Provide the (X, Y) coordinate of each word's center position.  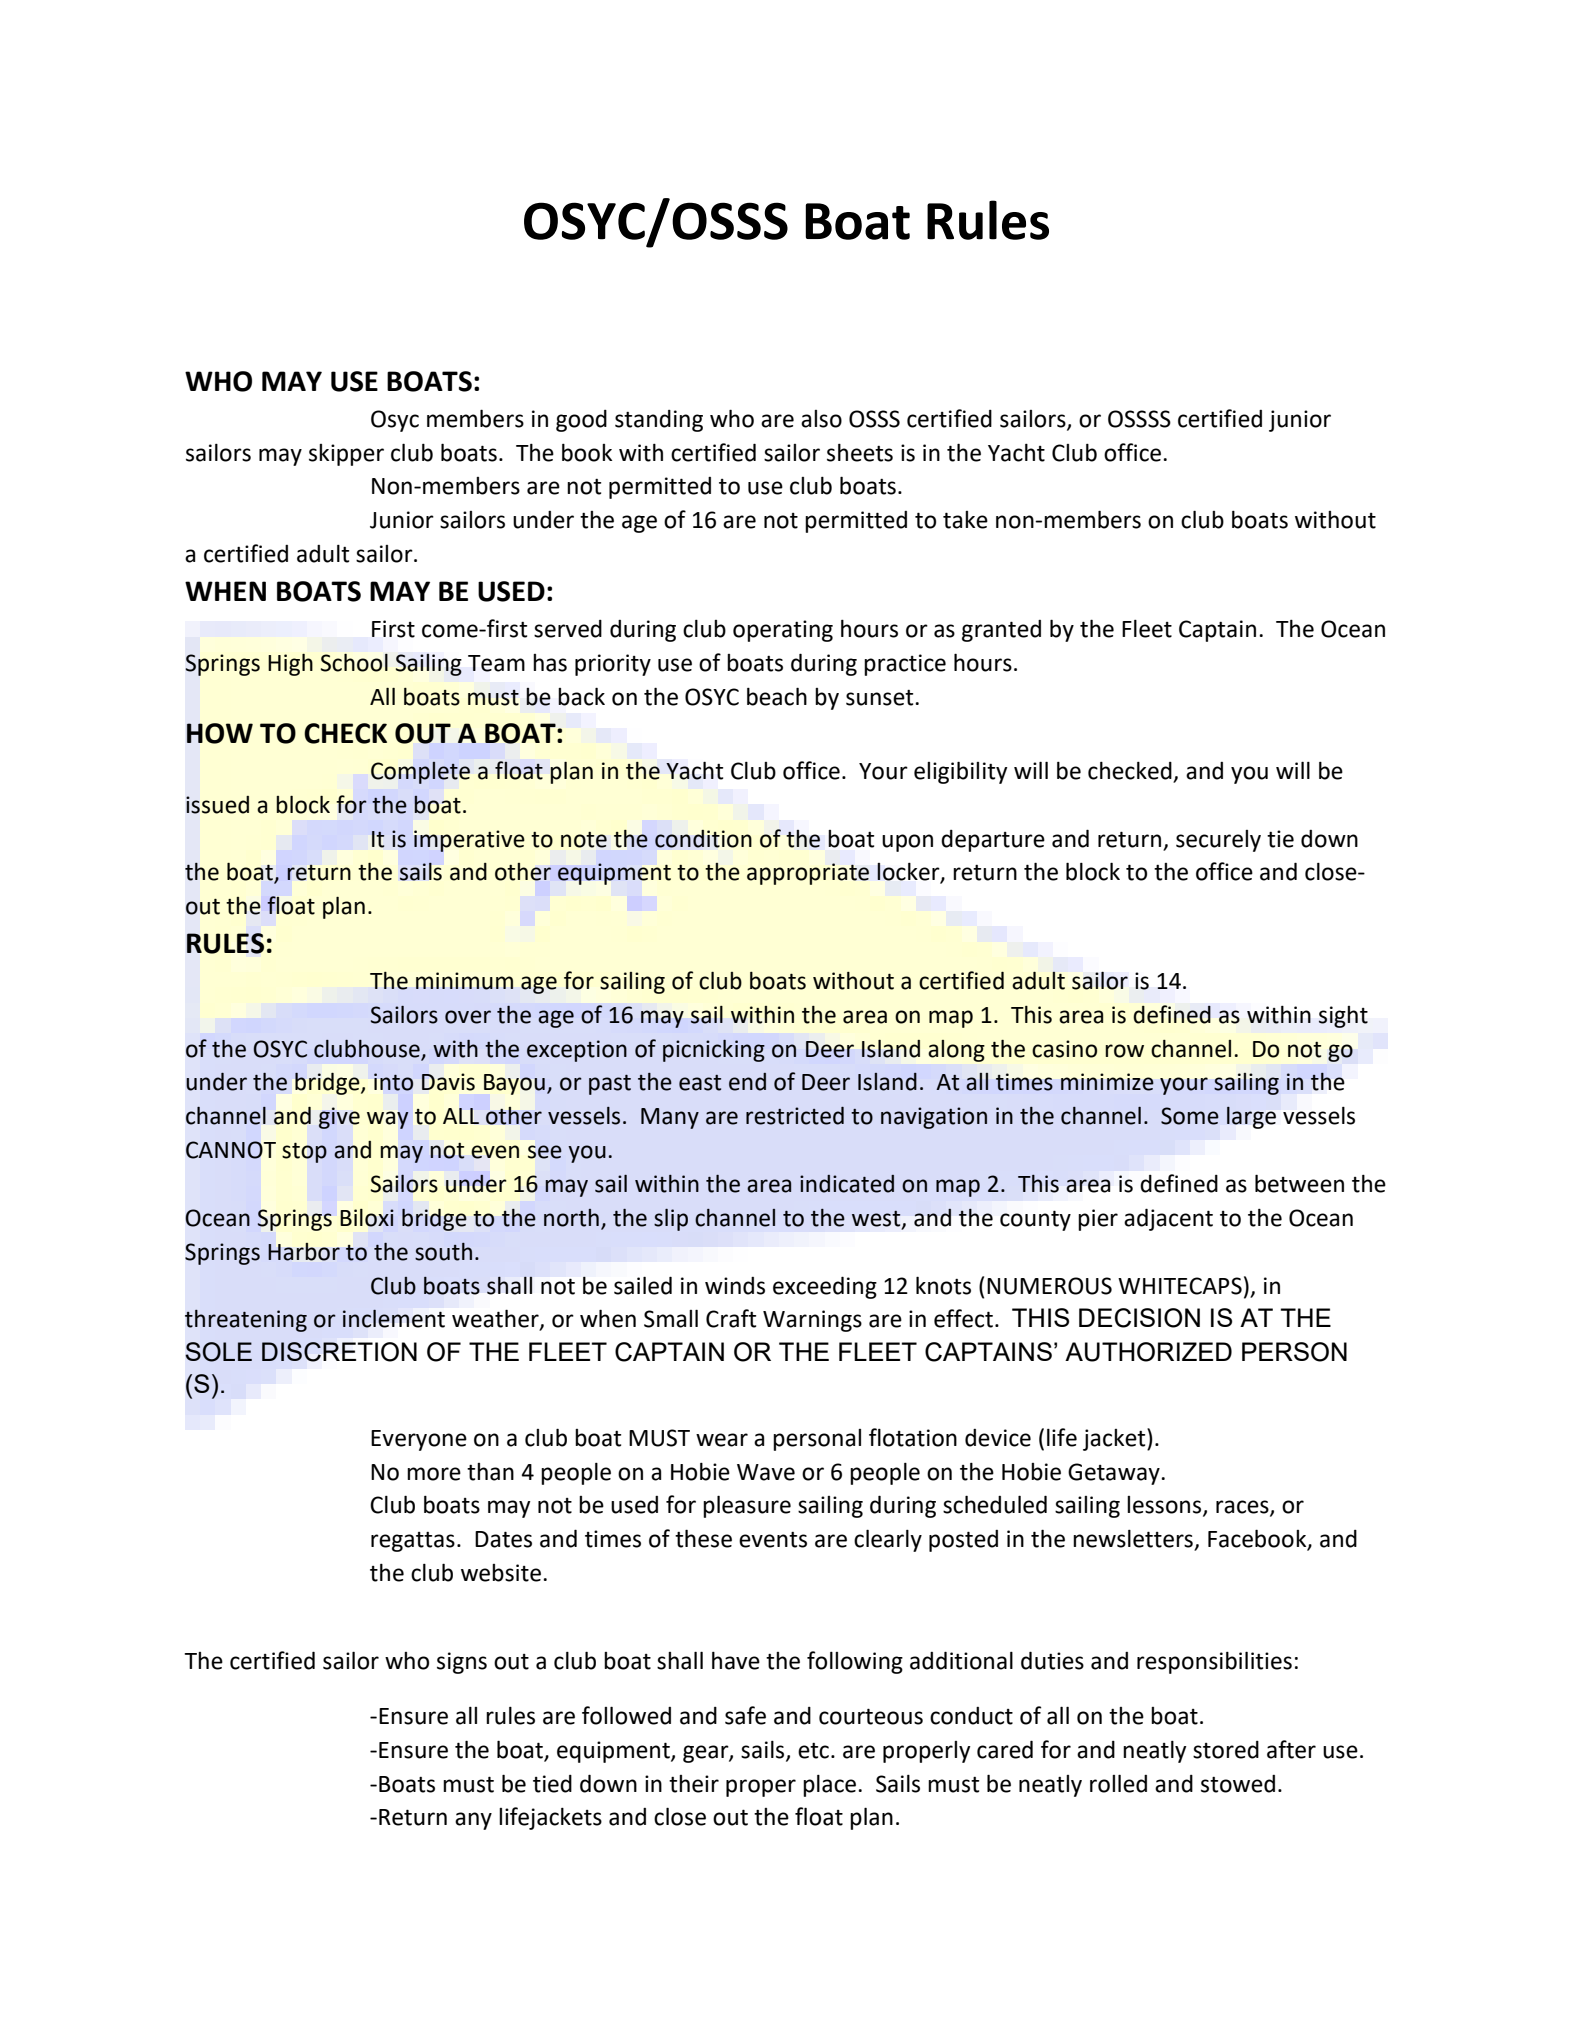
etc (813, 1751)
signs (462, 1663)
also (821, 419)
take (965, 520)
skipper (346, 455)
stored (1226, 1750)
